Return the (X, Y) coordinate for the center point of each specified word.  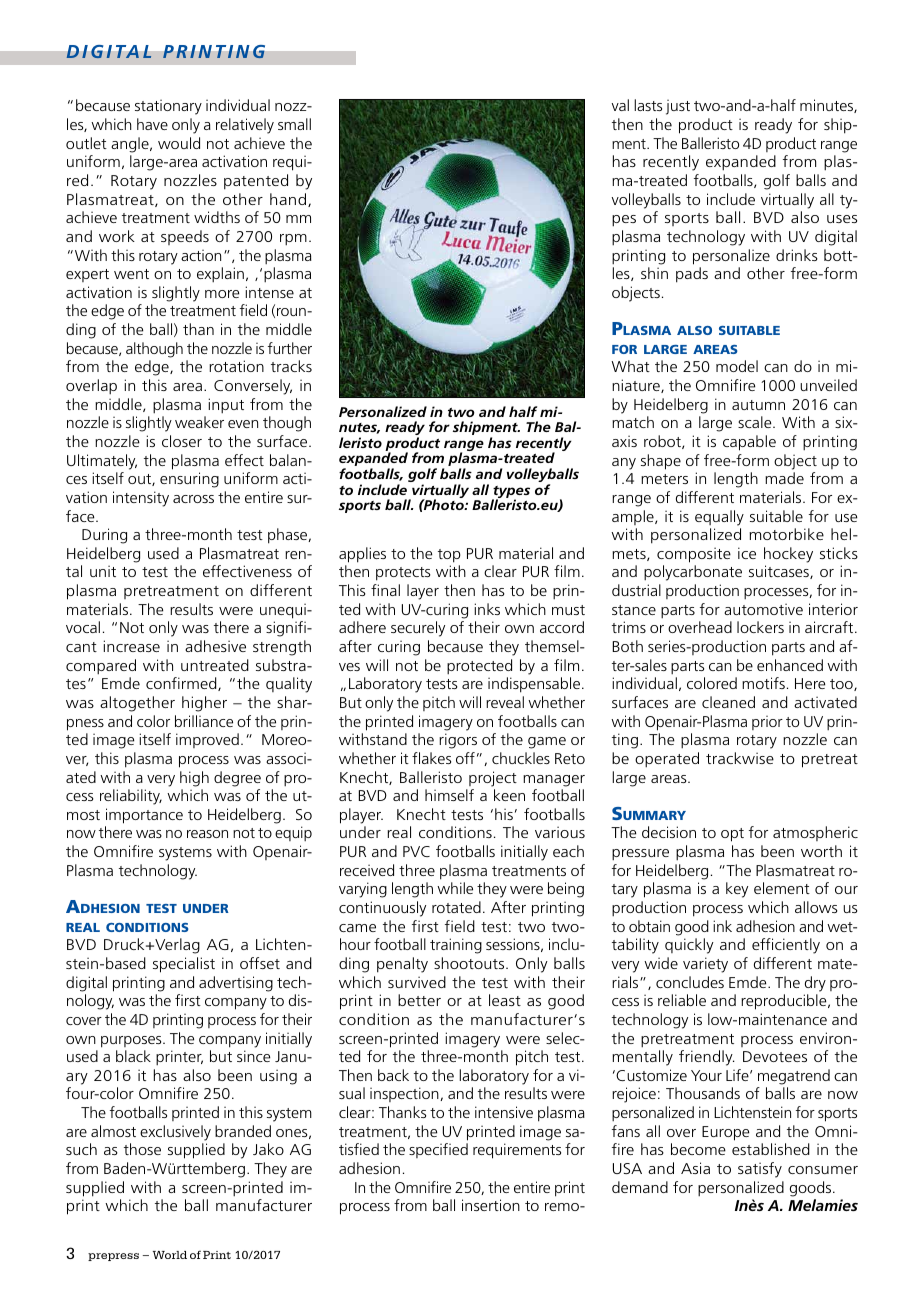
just (678, 107)
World (170, 1255)
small (294, 124)
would (179, 143)
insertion (491, 1205)
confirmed (182, 684)
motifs (763, 683)
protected (479, 666)
